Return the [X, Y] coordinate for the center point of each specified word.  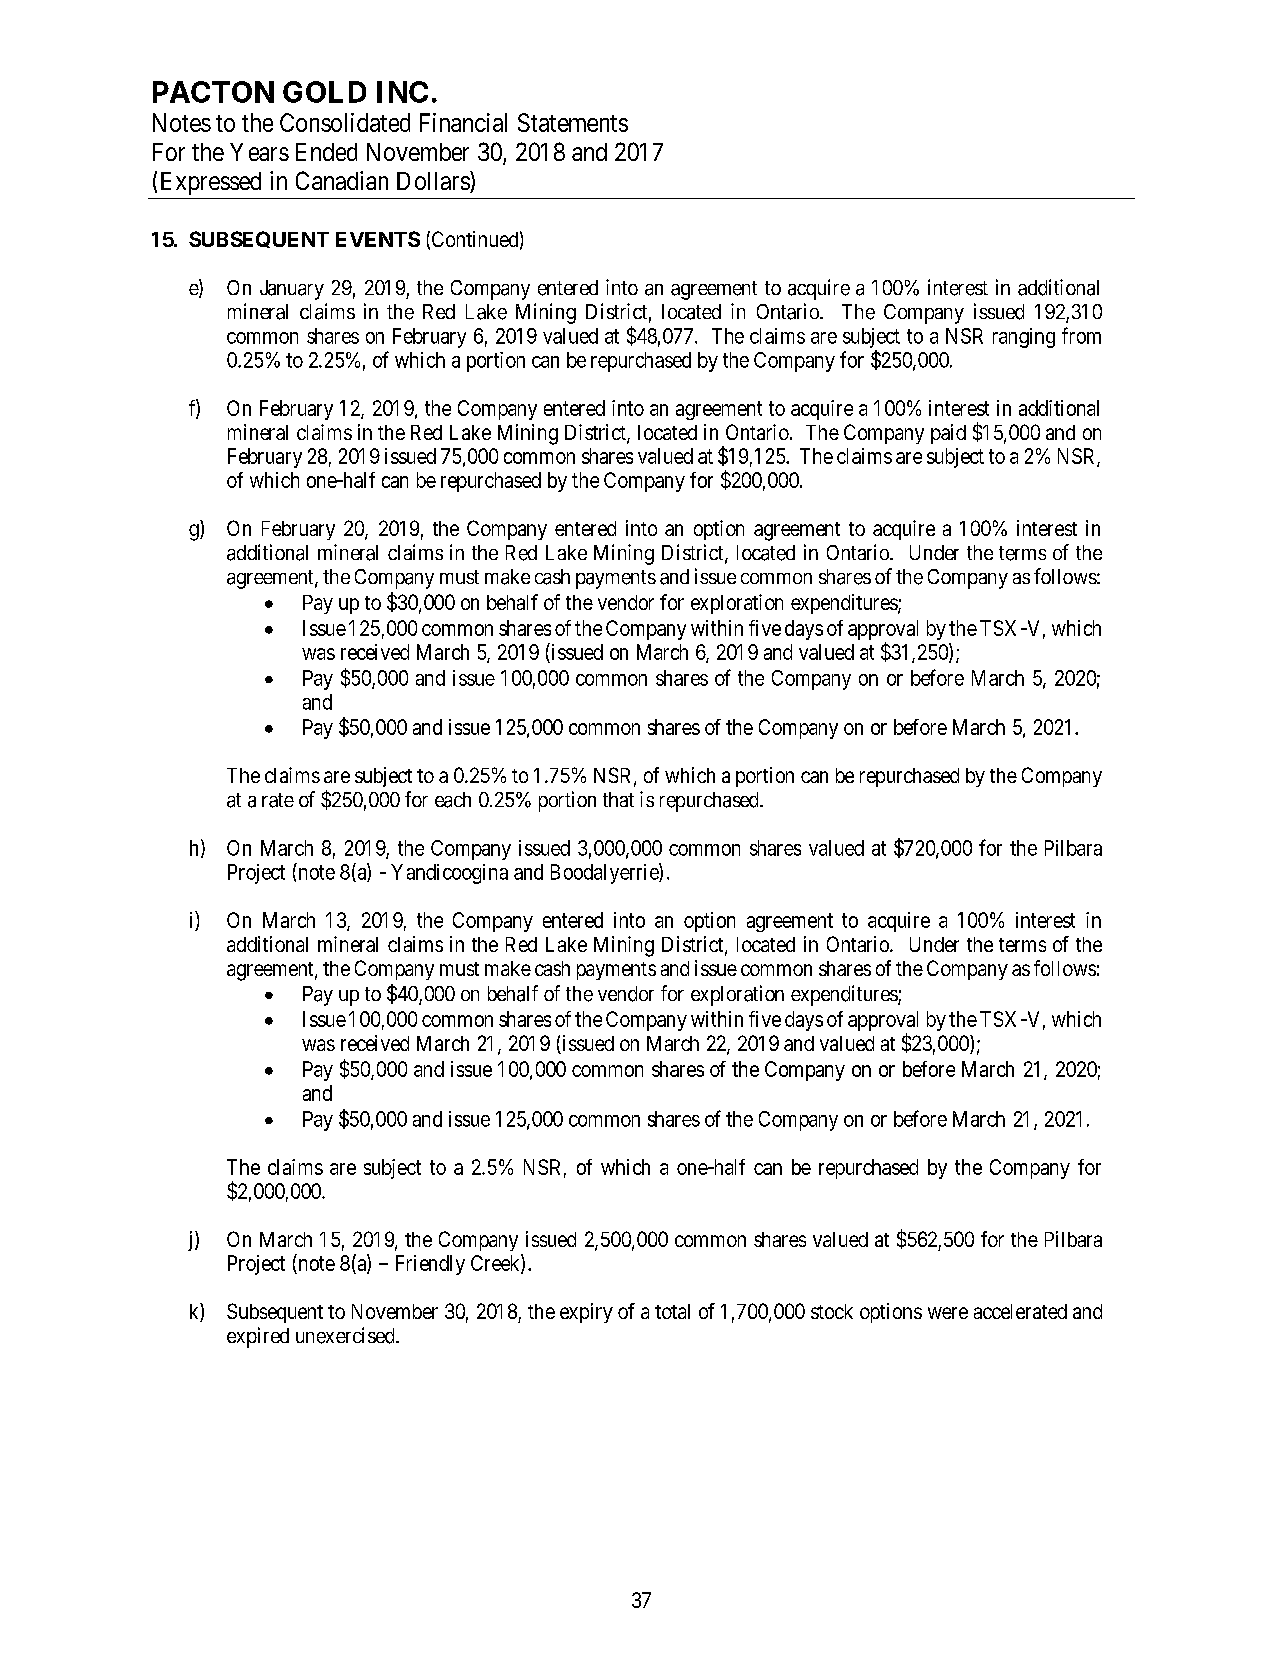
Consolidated [345, 122]
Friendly [430, 1265]
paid [948, 434]
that [618, 799]
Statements [573, 122]
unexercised [346, 1335]
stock [832, 1311]
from [1081, 335]
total [672, 1311]
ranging [1024, 338]
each [453, 800]
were [948, 1313]
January [292, 290]
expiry [586, 1313]
